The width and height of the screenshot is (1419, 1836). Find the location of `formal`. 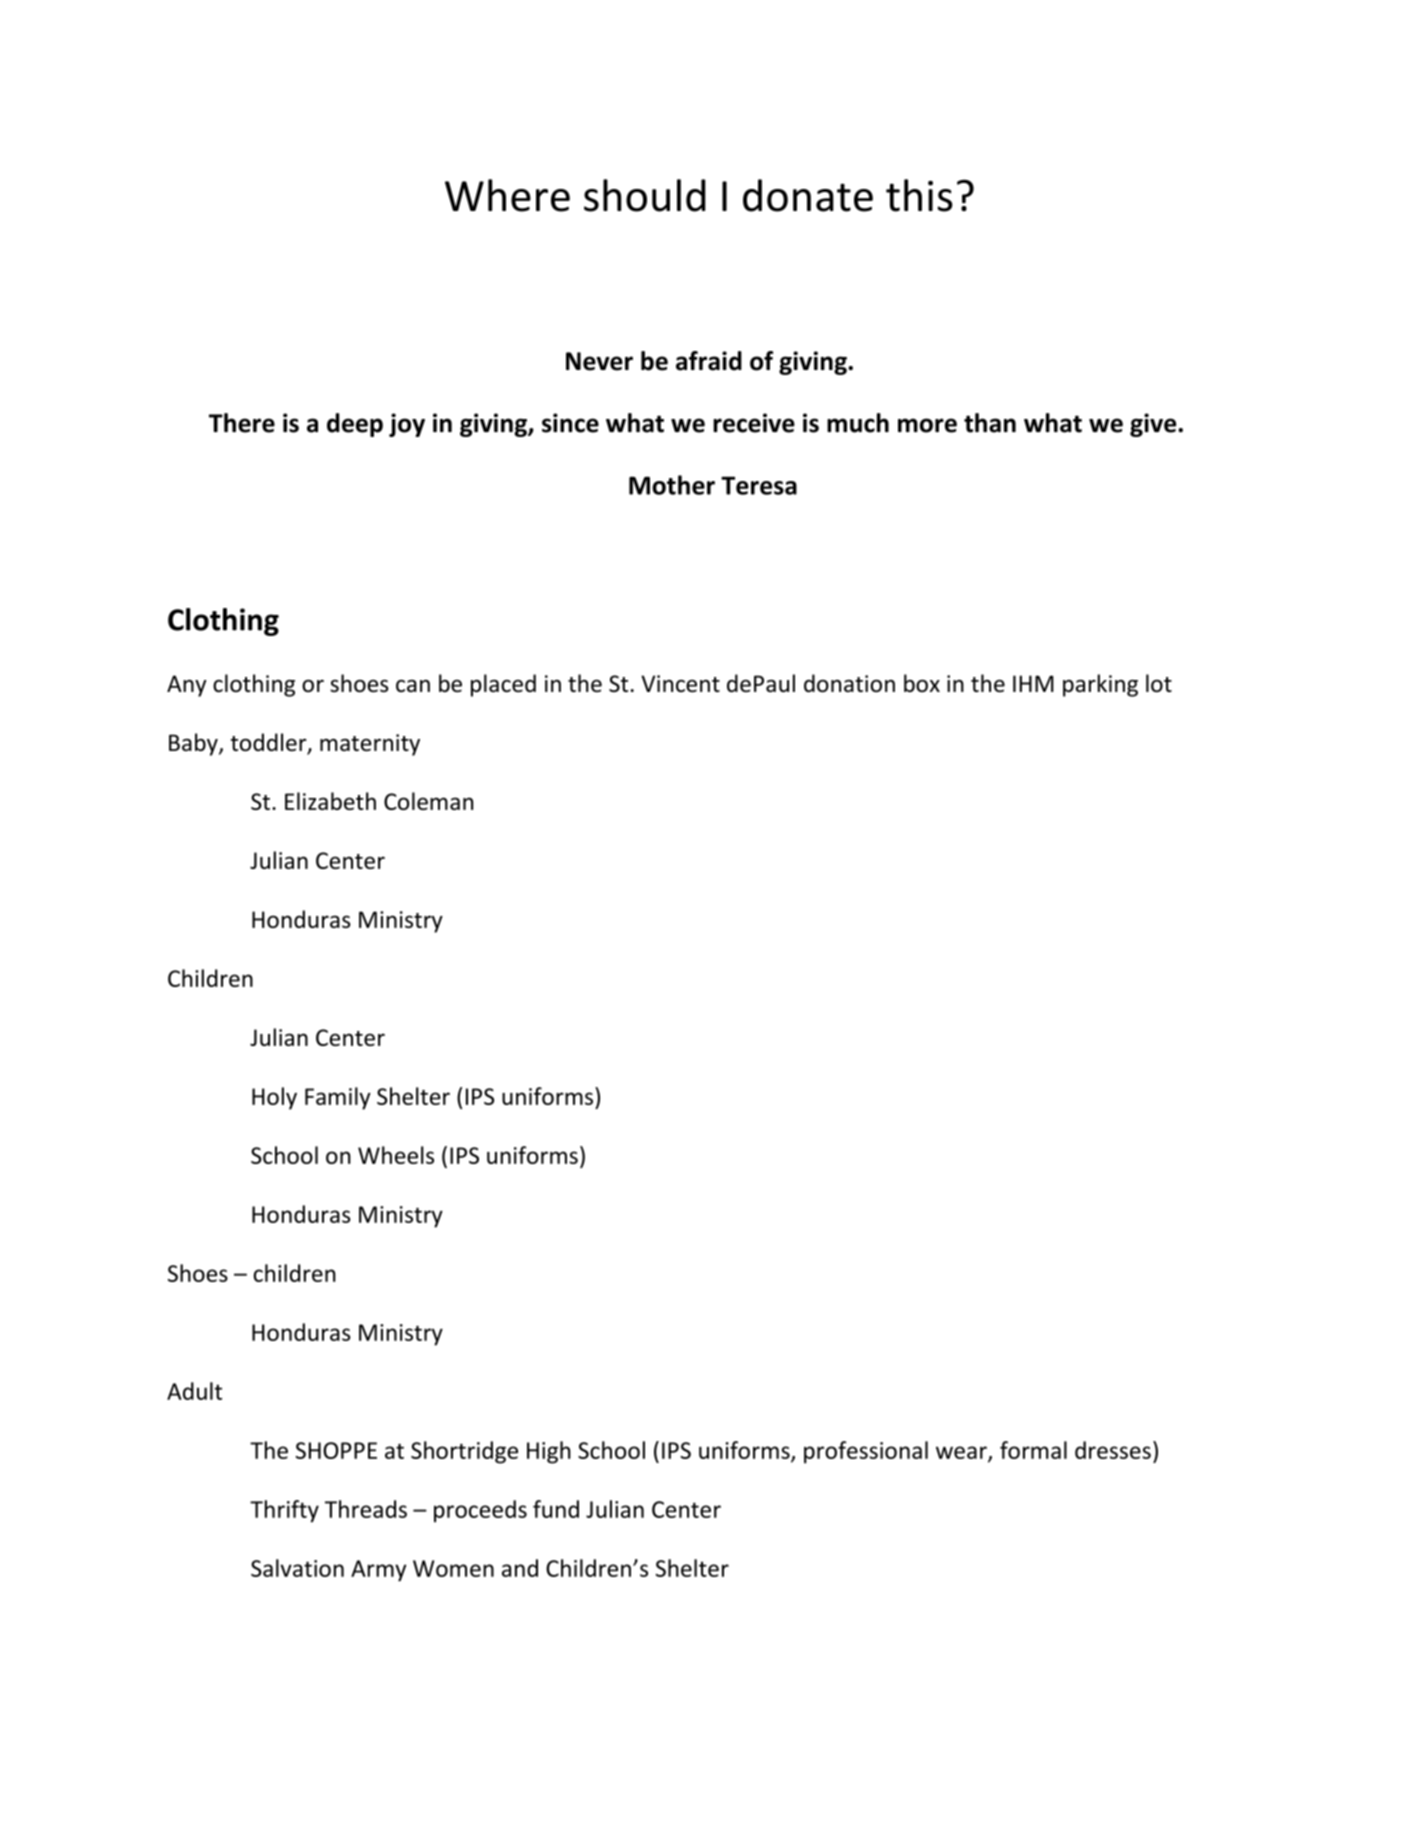

formal is located at coordinates (1033, 1450).
